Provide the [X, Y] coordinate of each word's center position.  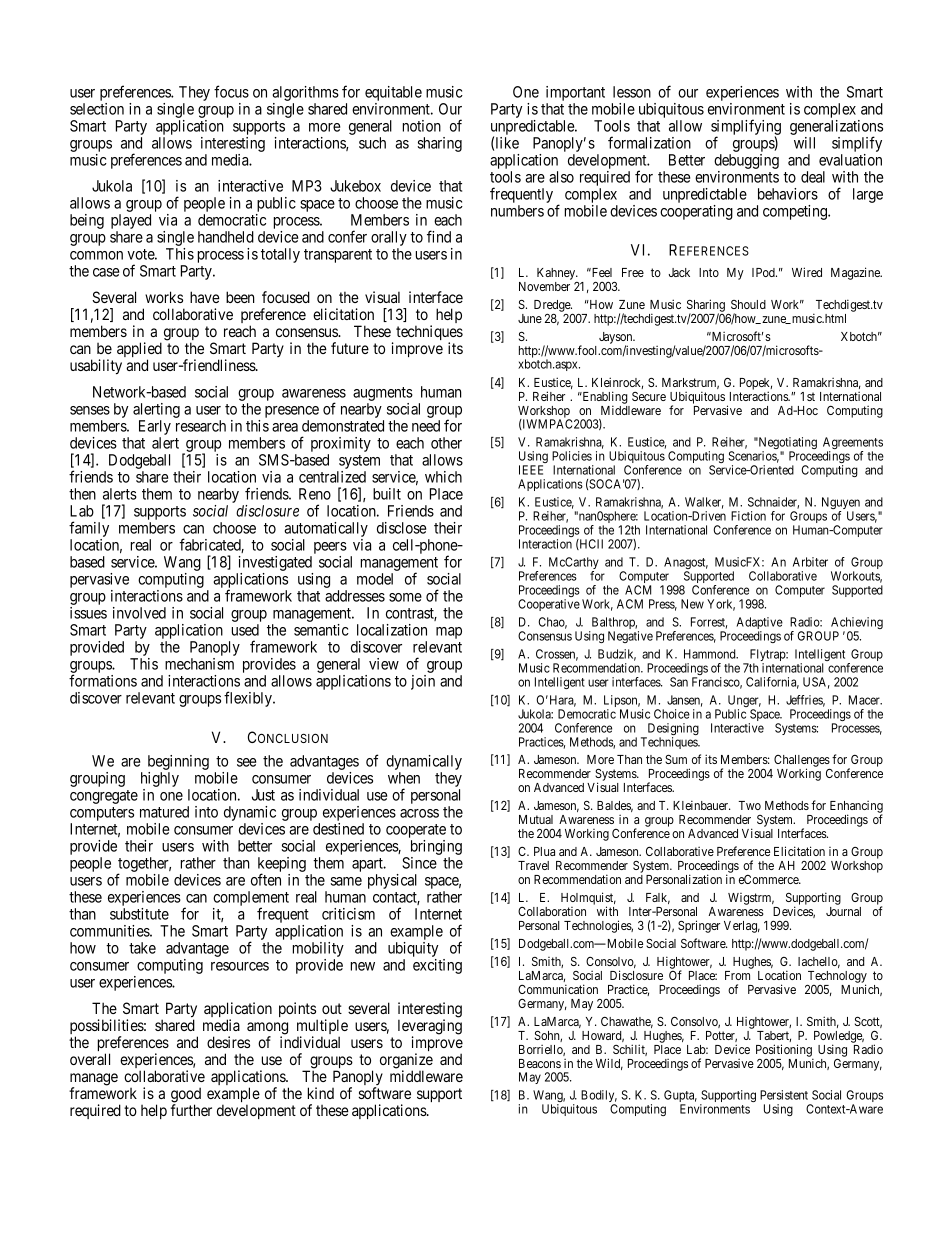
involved [139, 613]
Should [748, 304]
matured [164, 812]
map [449, 633]
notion [422, 126]
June [530, 318]
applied [139, 351]
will [804, 143]
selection [97, 109]
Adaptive [759, 624]
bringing [436, 849]
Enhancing [856, 808]
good [186, 1096]
